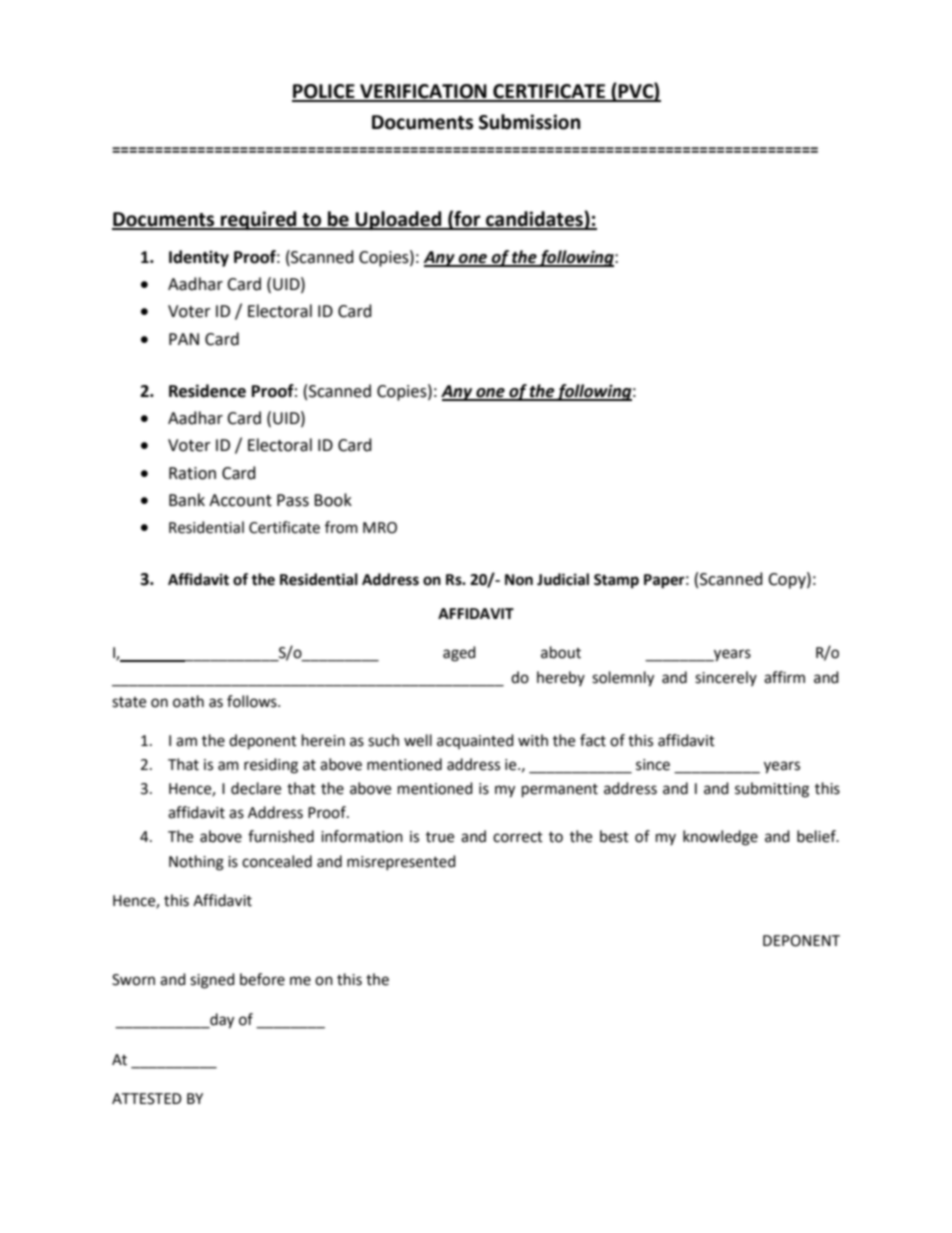 Image resolution: width=952 pixels, height=1233 pixels. Describe the element at coordinates (616, 581) in the screenshot. I see `Stamp` at that location.
